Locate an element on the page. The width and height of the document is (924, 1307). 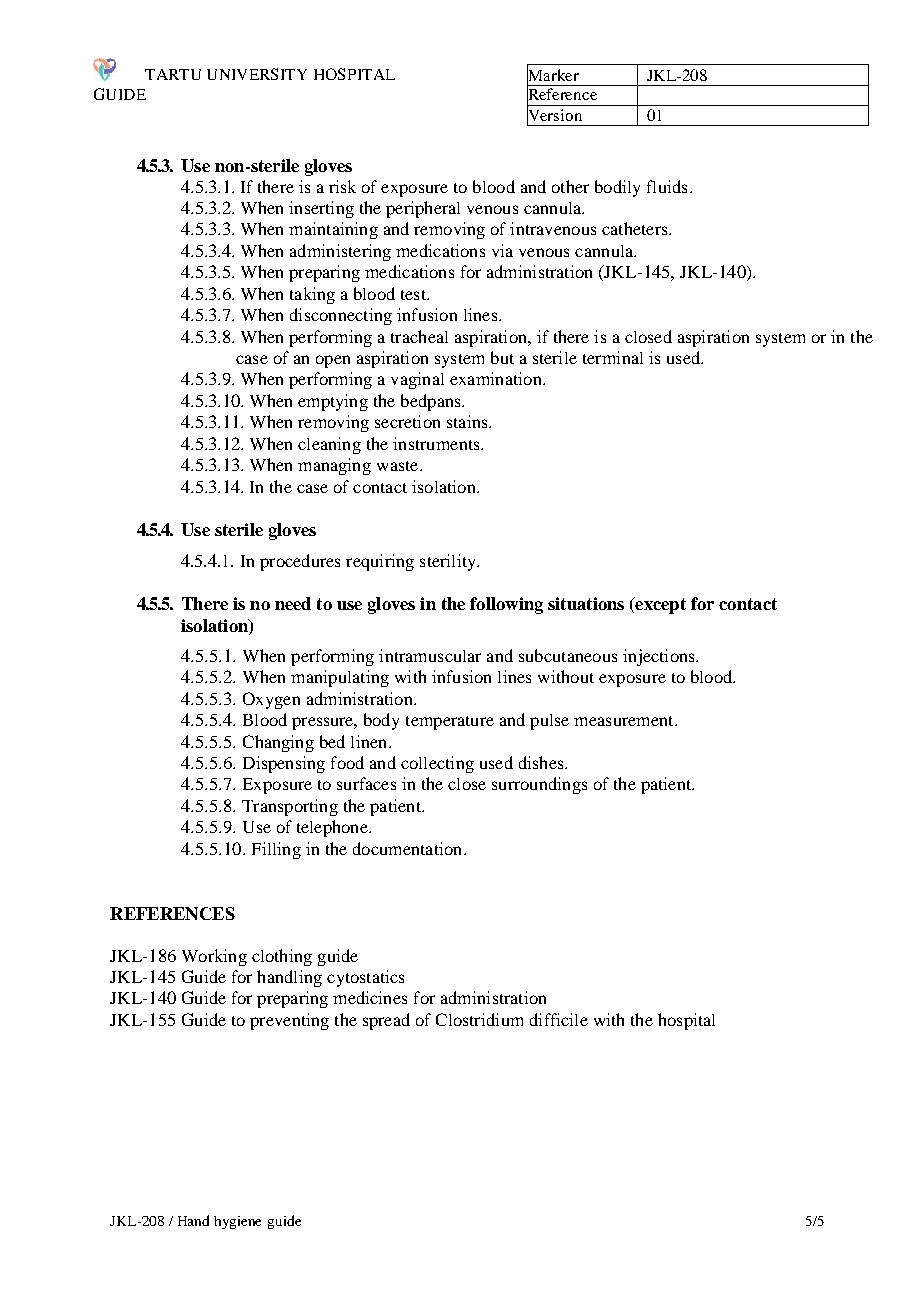
UNIVERSITY is located at coordinates (257, 74).
